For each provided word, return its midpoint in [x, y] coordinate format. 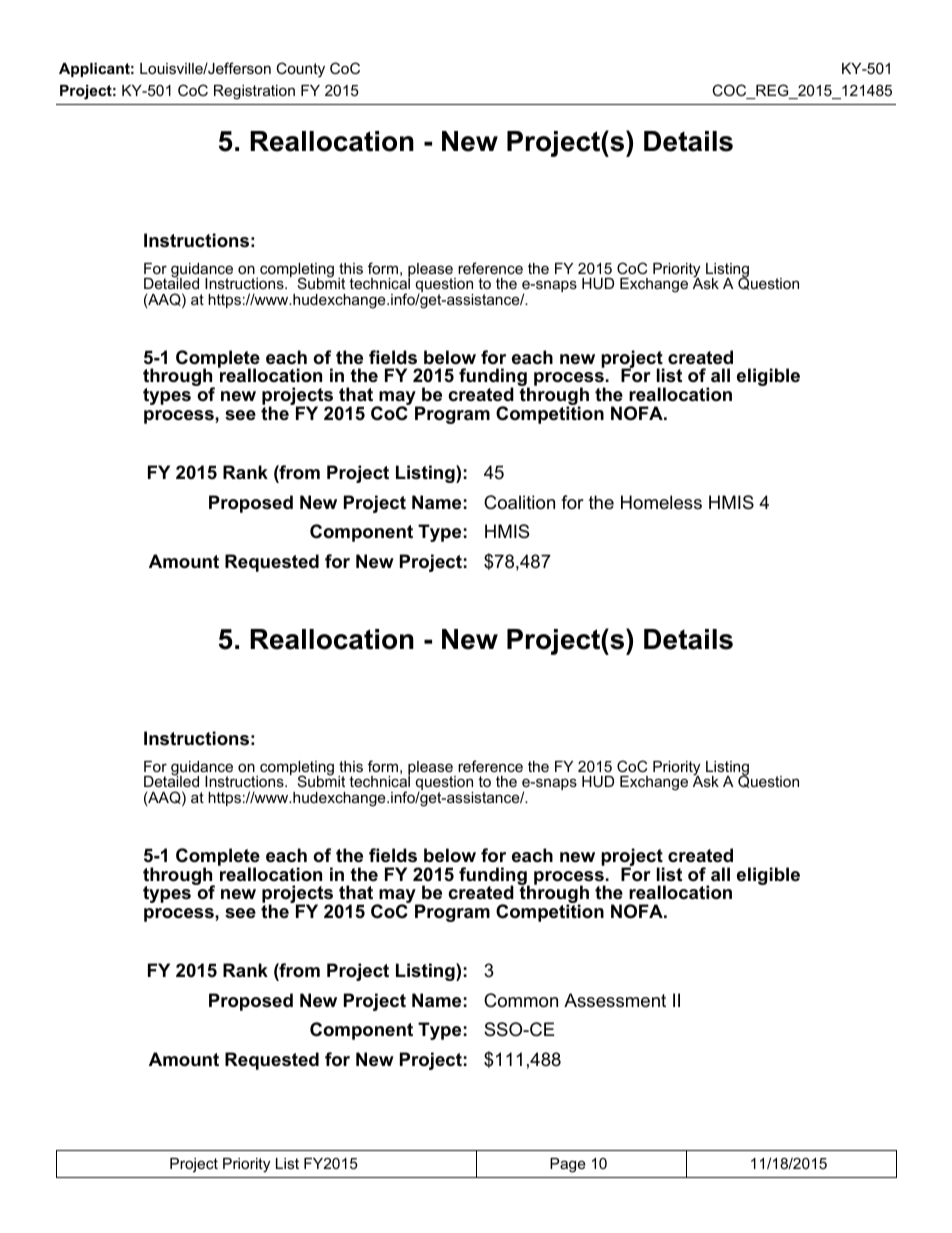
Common [521, 1000]
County [300, 70]
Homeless [661, 502]
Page [568, 1165]
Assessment [615, 1000]
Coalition [519, 502]
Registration [254, 92]
